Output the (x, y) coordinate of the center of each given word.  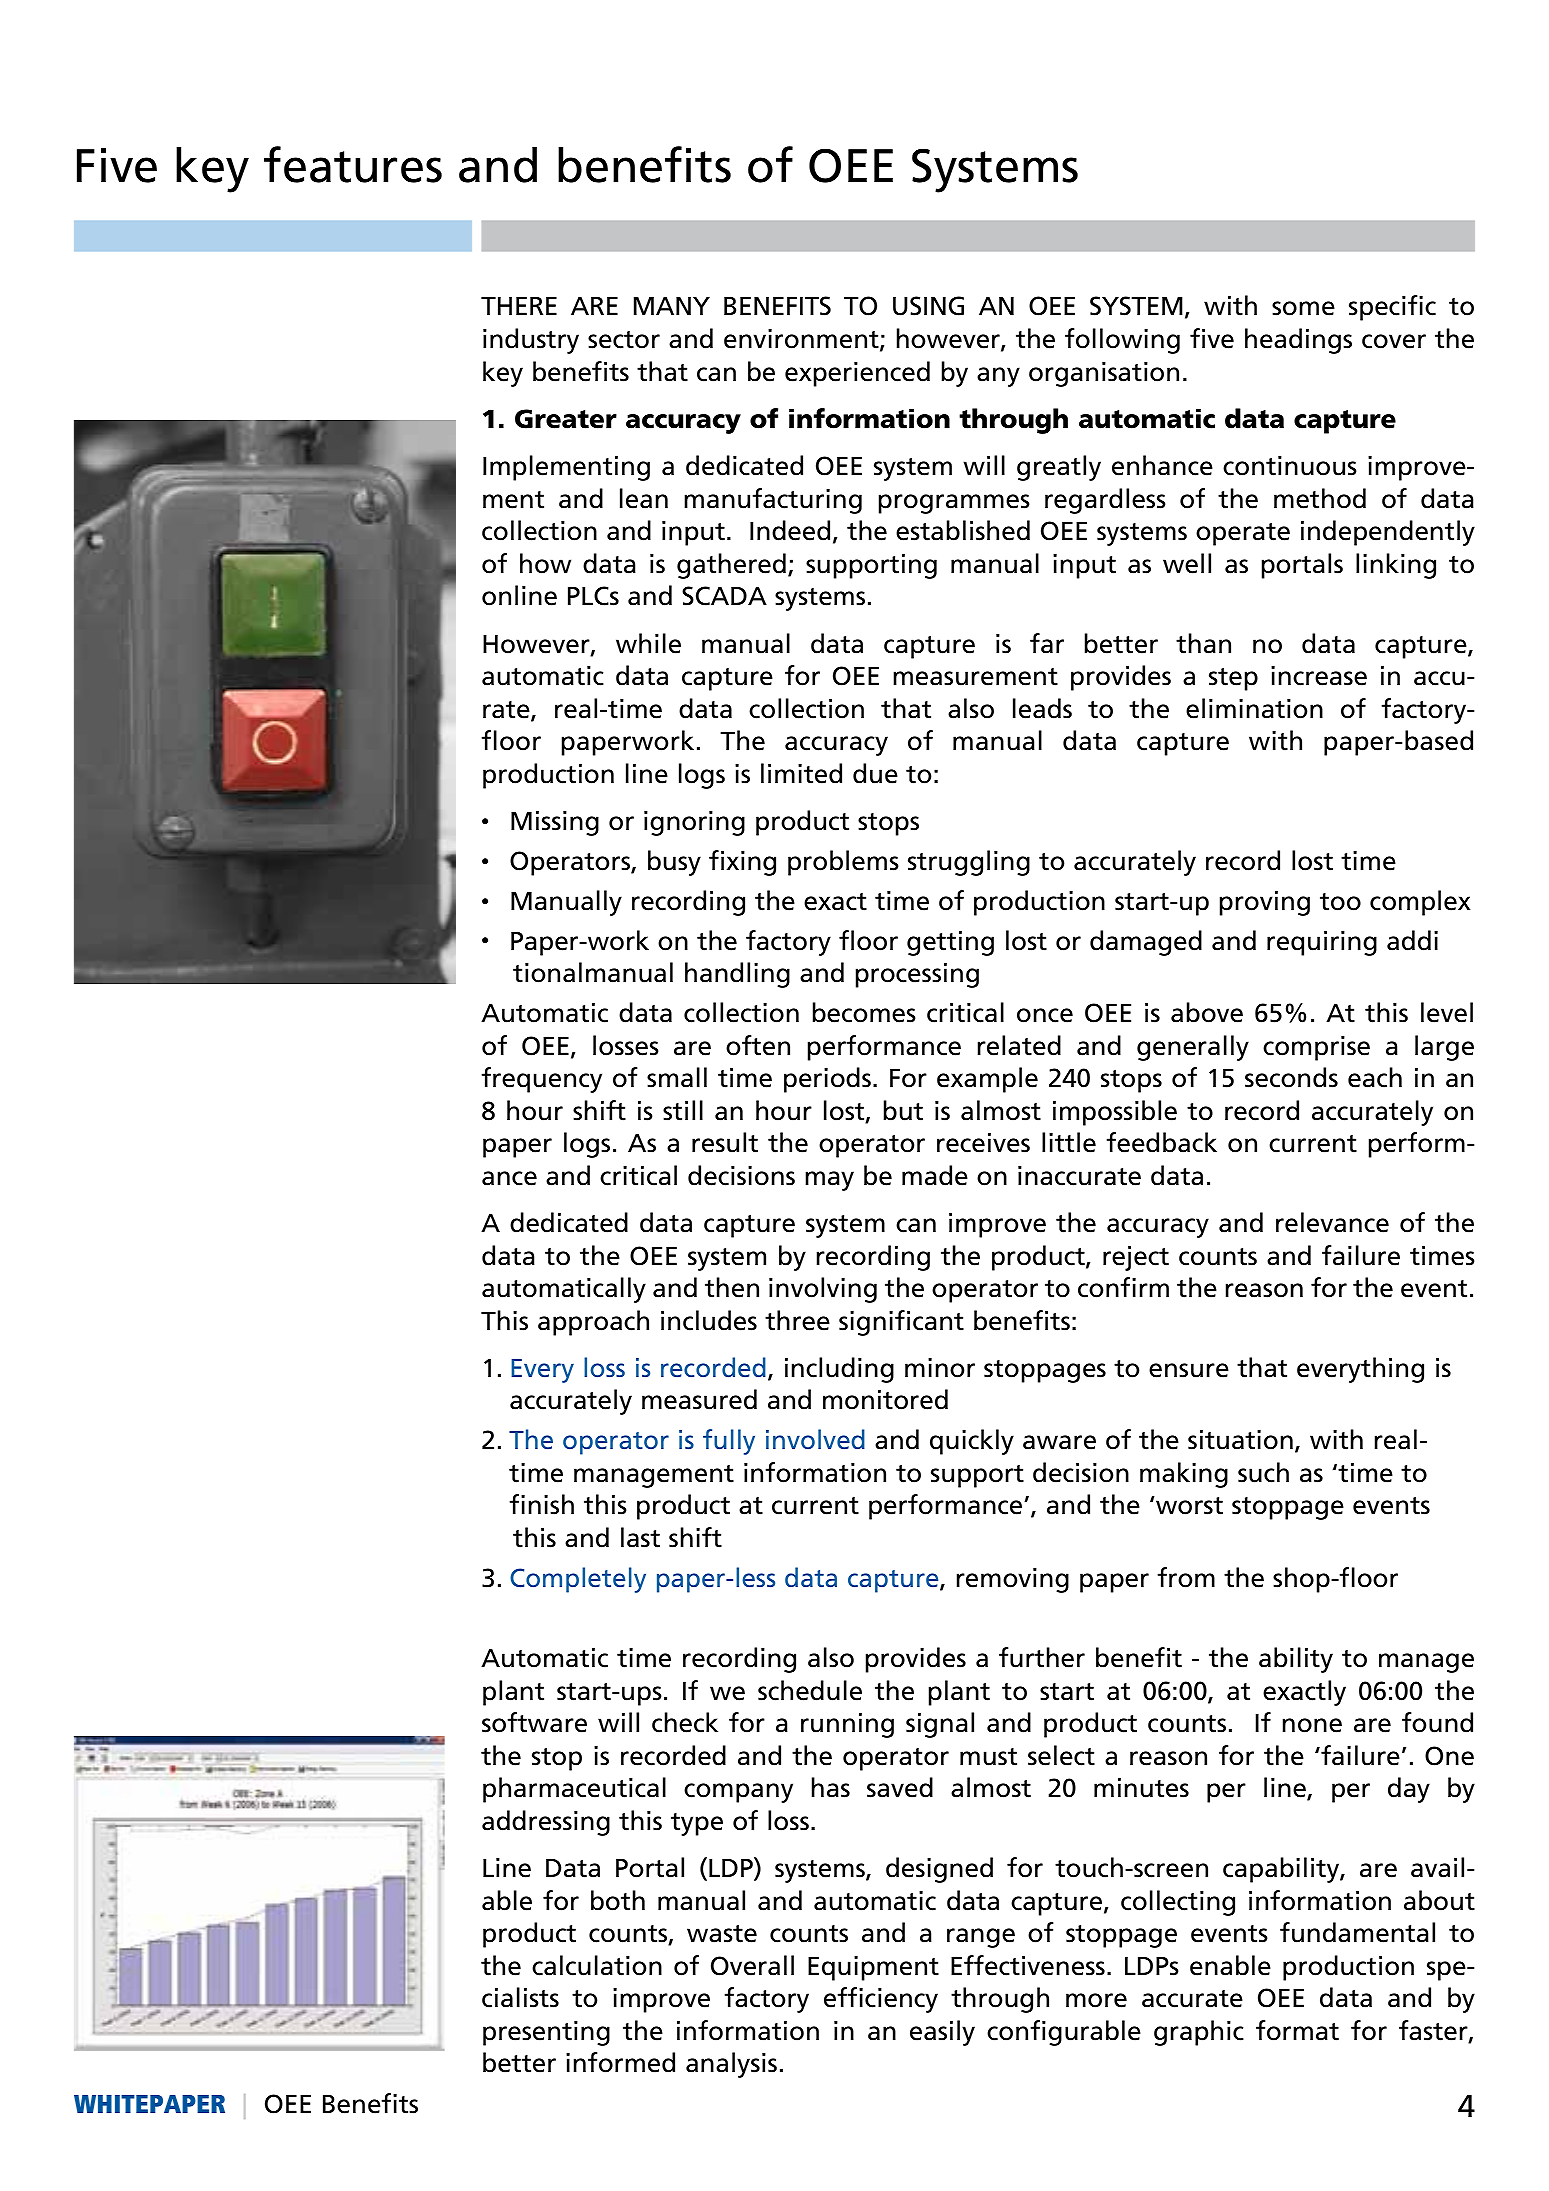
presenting (546, 2033)
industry (531, 341)
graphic (1199, 2033)
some (1303, 308)
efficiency (881, 2000)
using (928, 306)
